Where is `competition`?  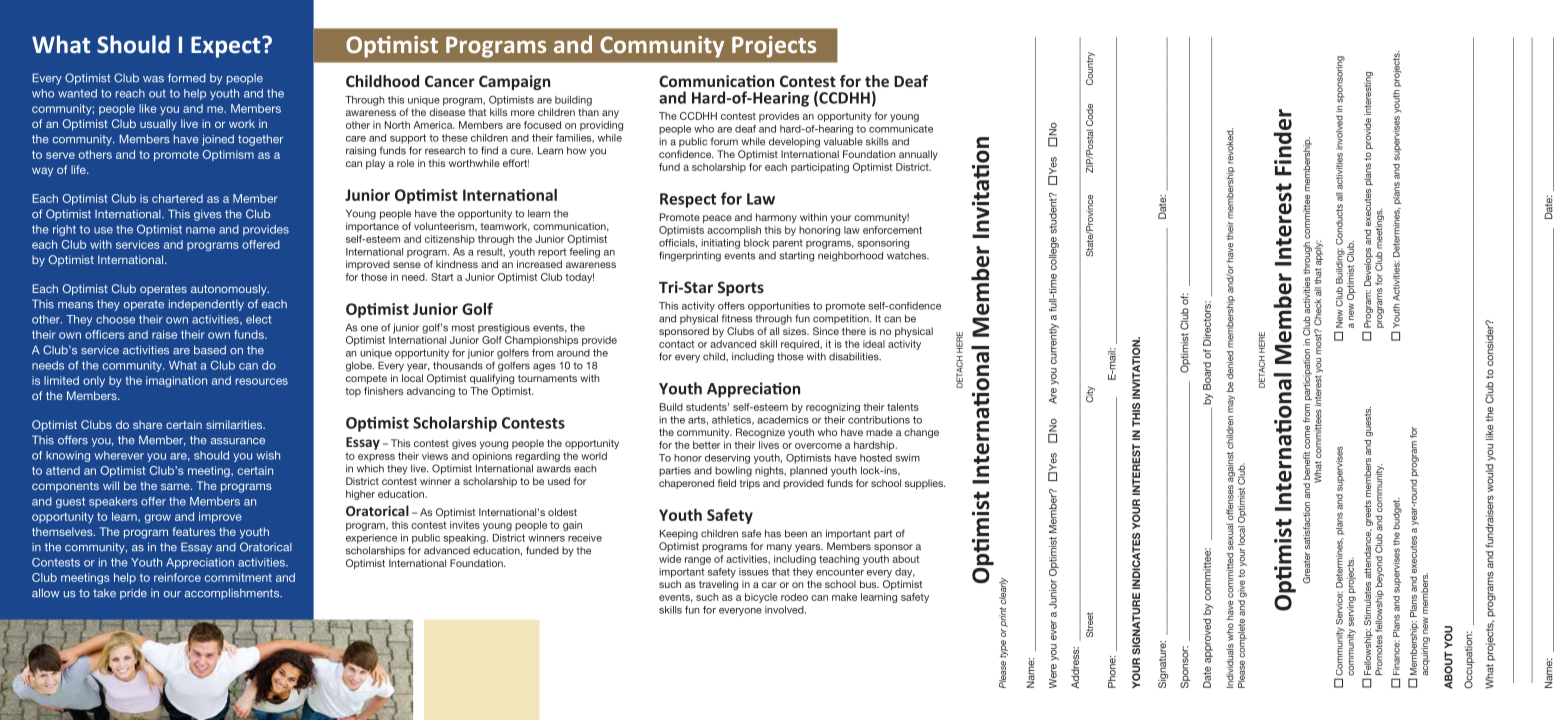 competition is located at coordinates (842, 319).
